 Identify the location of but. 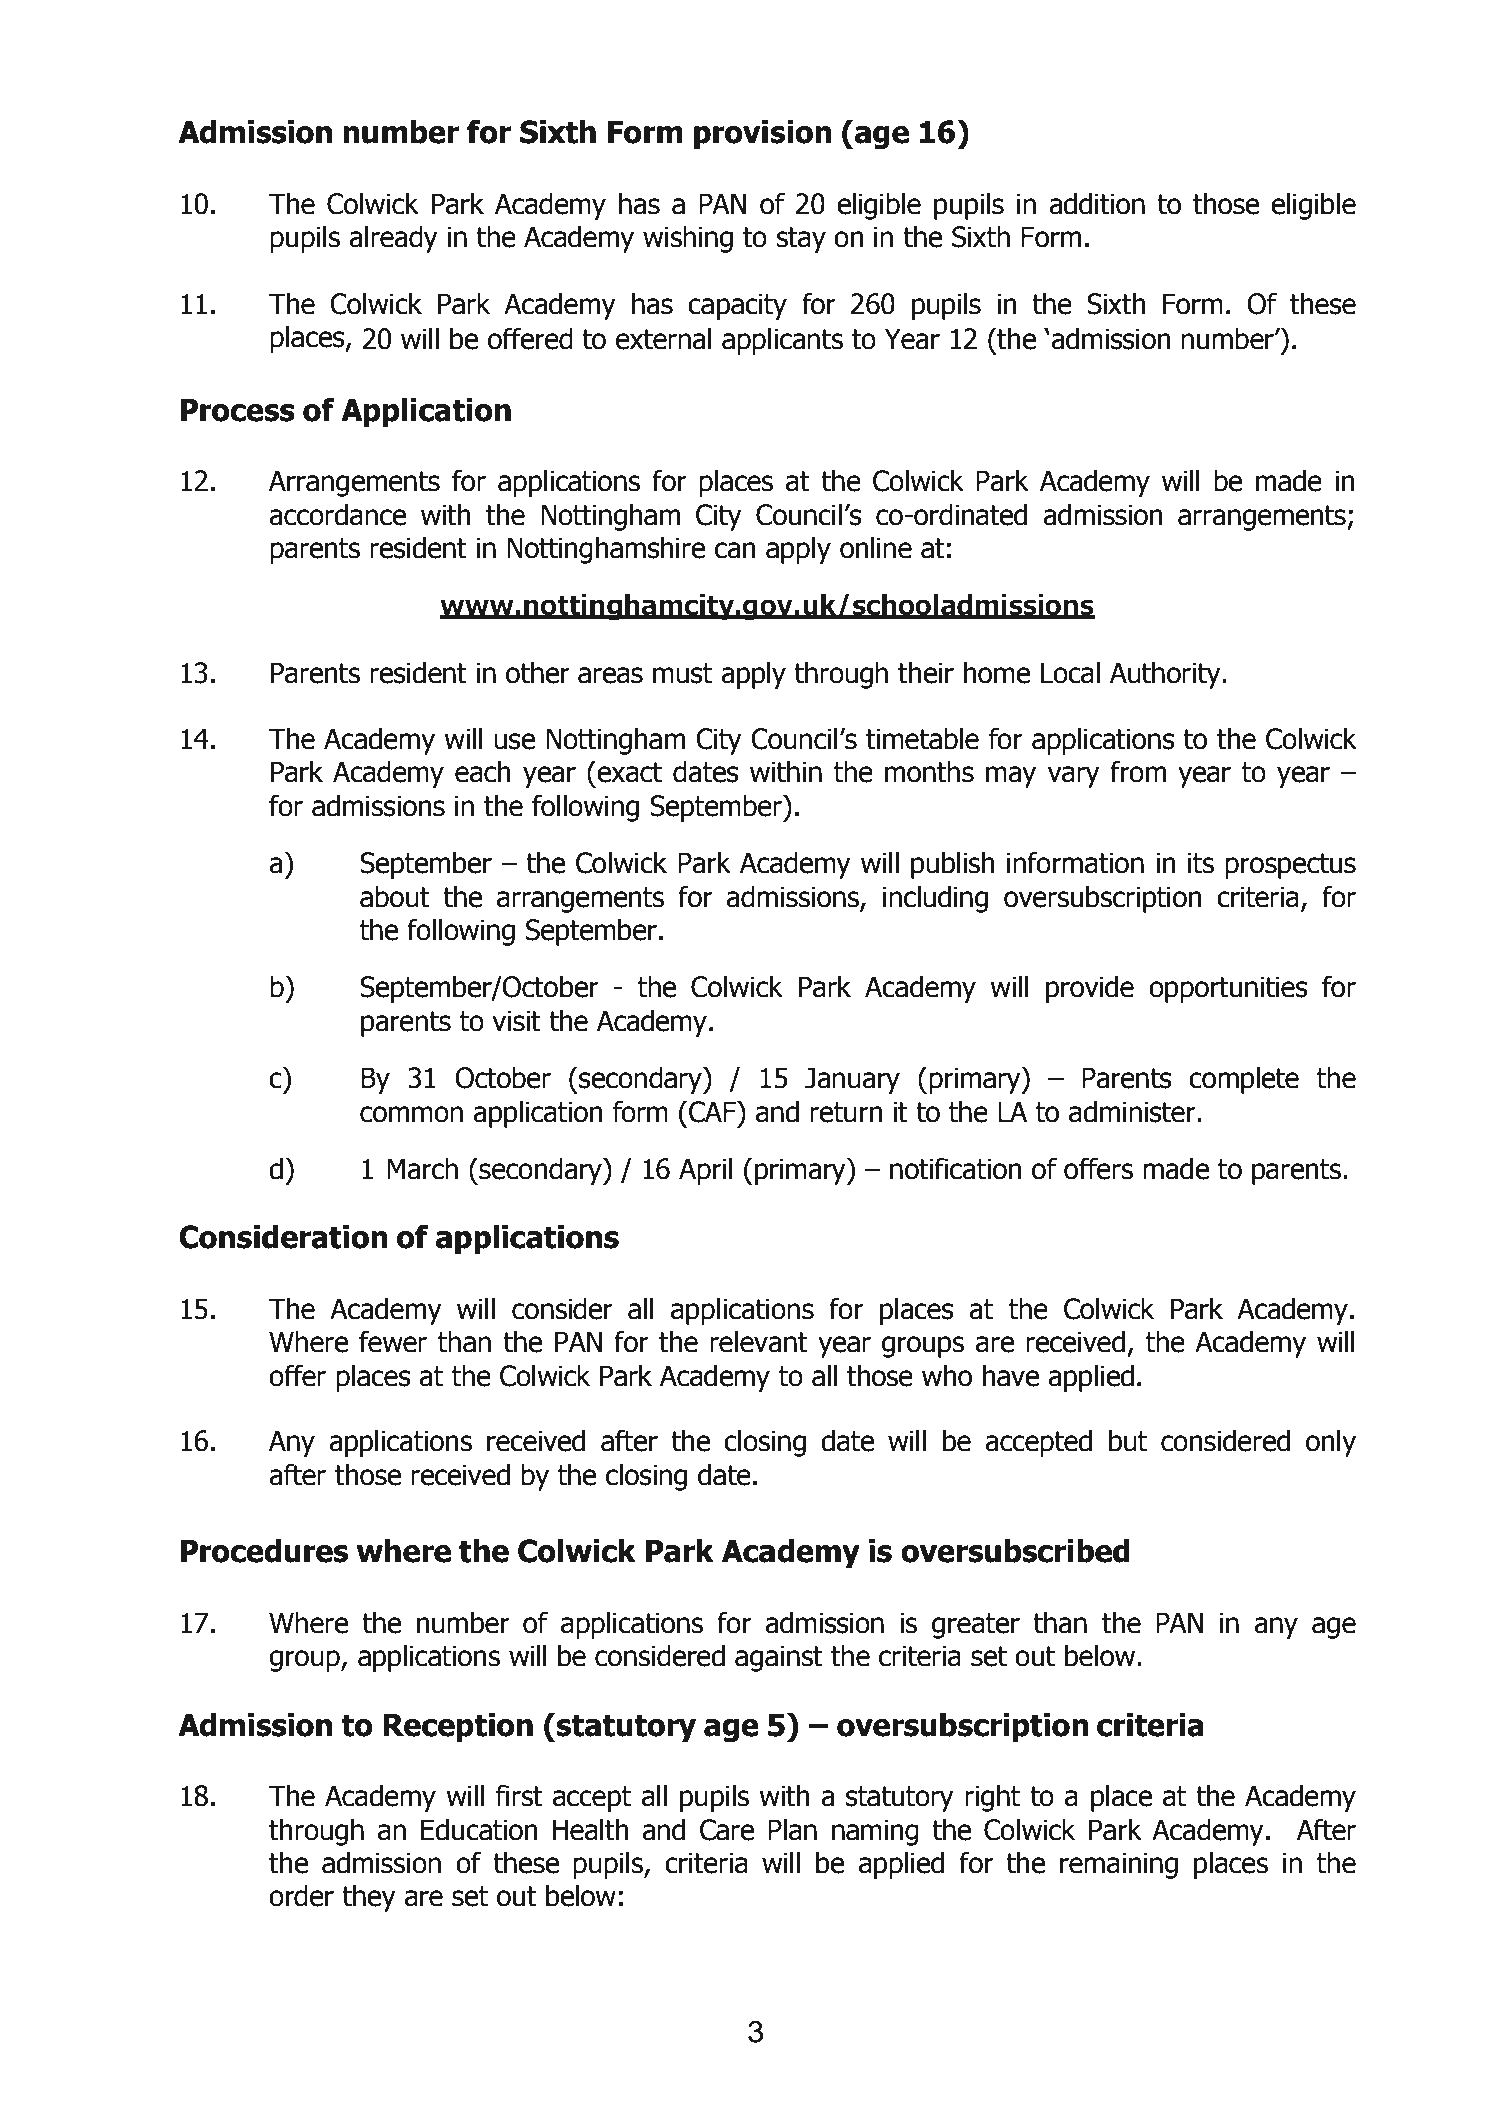
(1128, 1440).
